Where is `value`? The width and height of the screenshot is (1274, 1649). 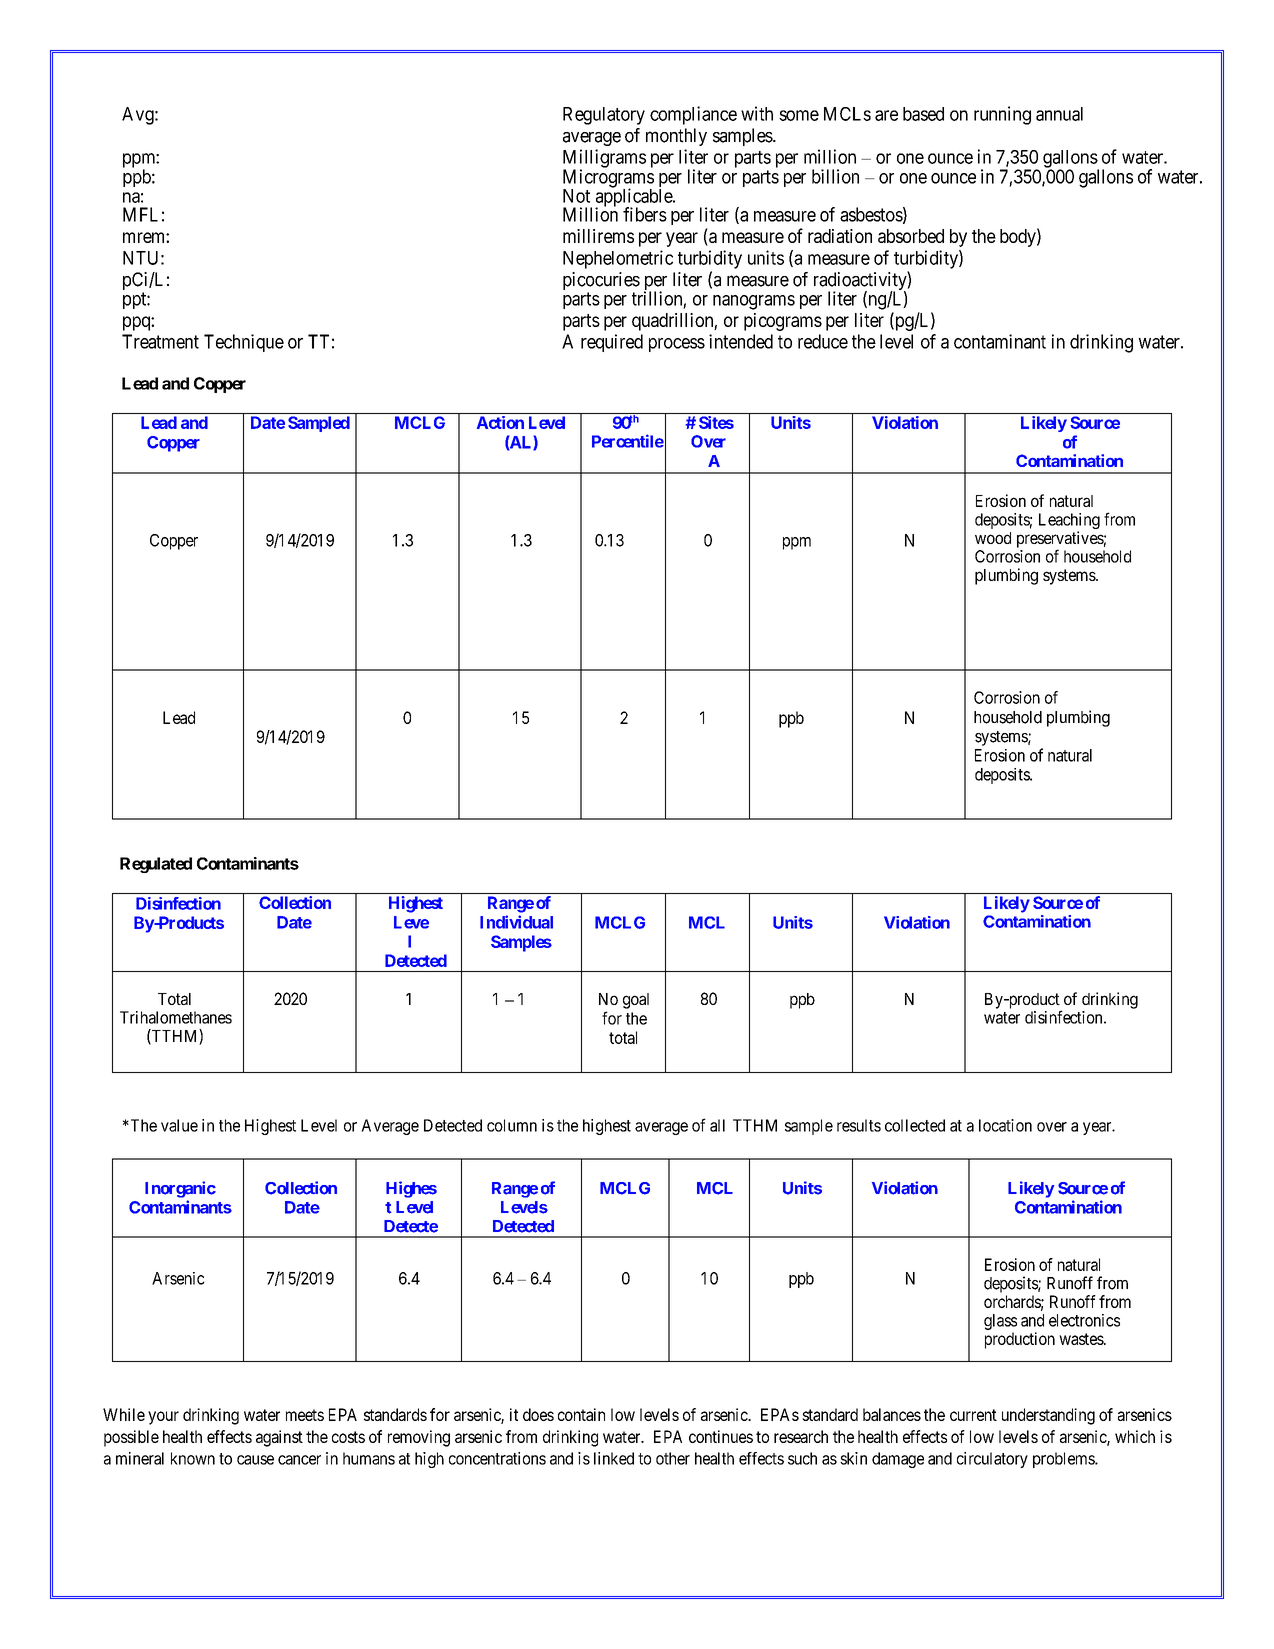 value is located at coordinates (179, 1125).
